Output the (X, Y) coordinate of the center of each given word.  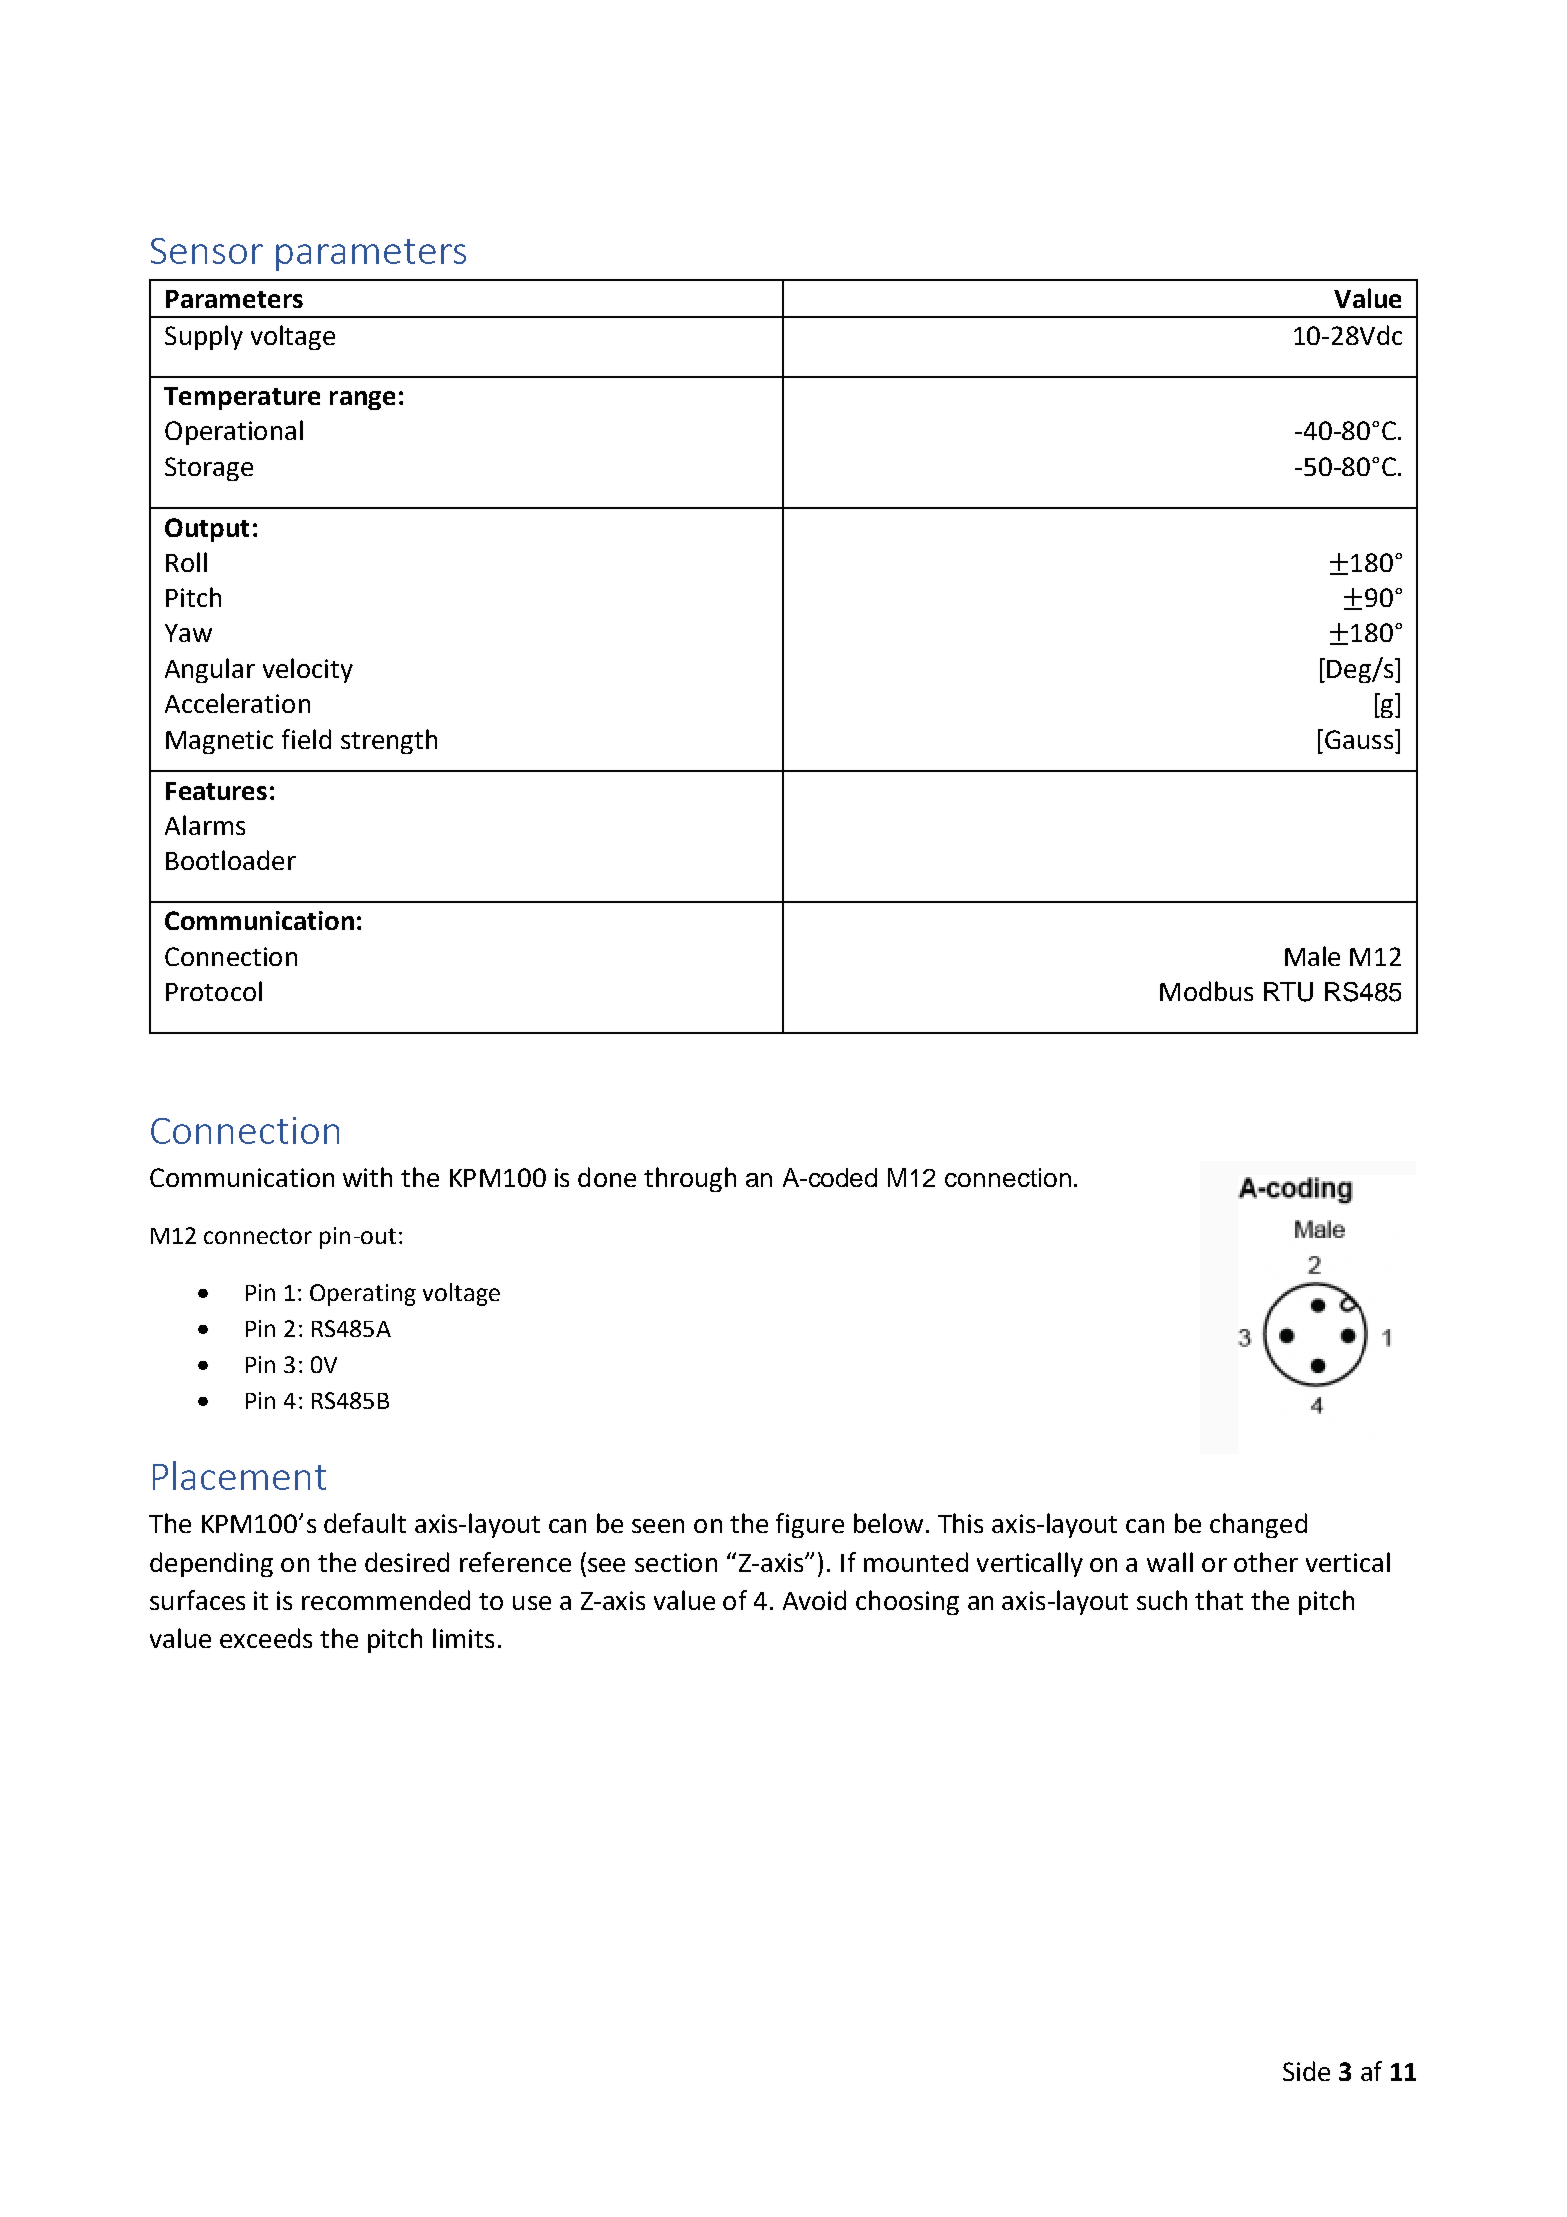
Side (1306, 2071)
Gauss (1359, 739)
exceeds (266, 1638)
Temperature (242, 398)
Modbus (1206, 991)
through (690, 1179)
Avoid (814, 1600)
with (367, 1177)
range (362, 400)
